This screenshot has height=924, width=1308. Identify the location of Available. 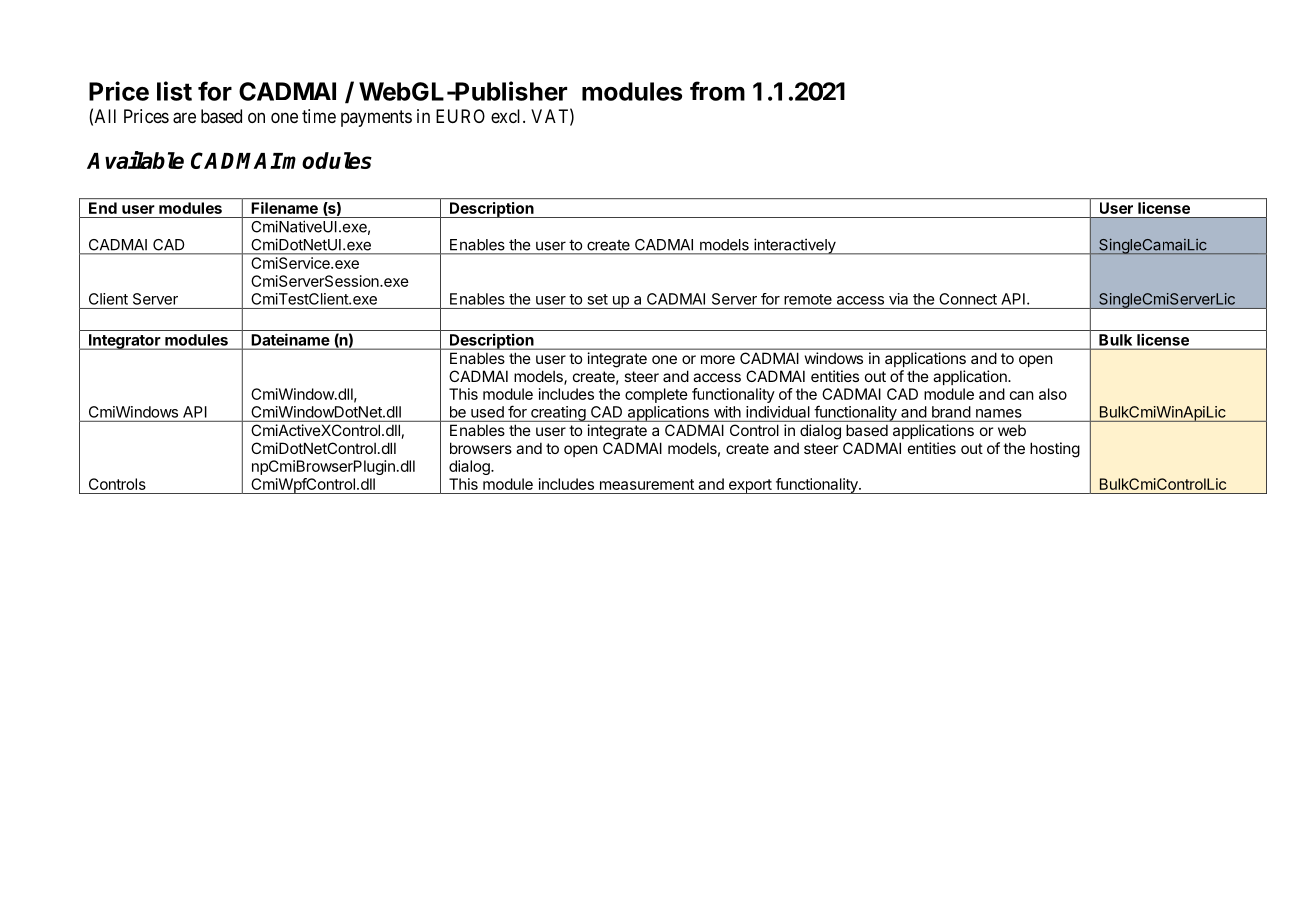
(135, 160).
